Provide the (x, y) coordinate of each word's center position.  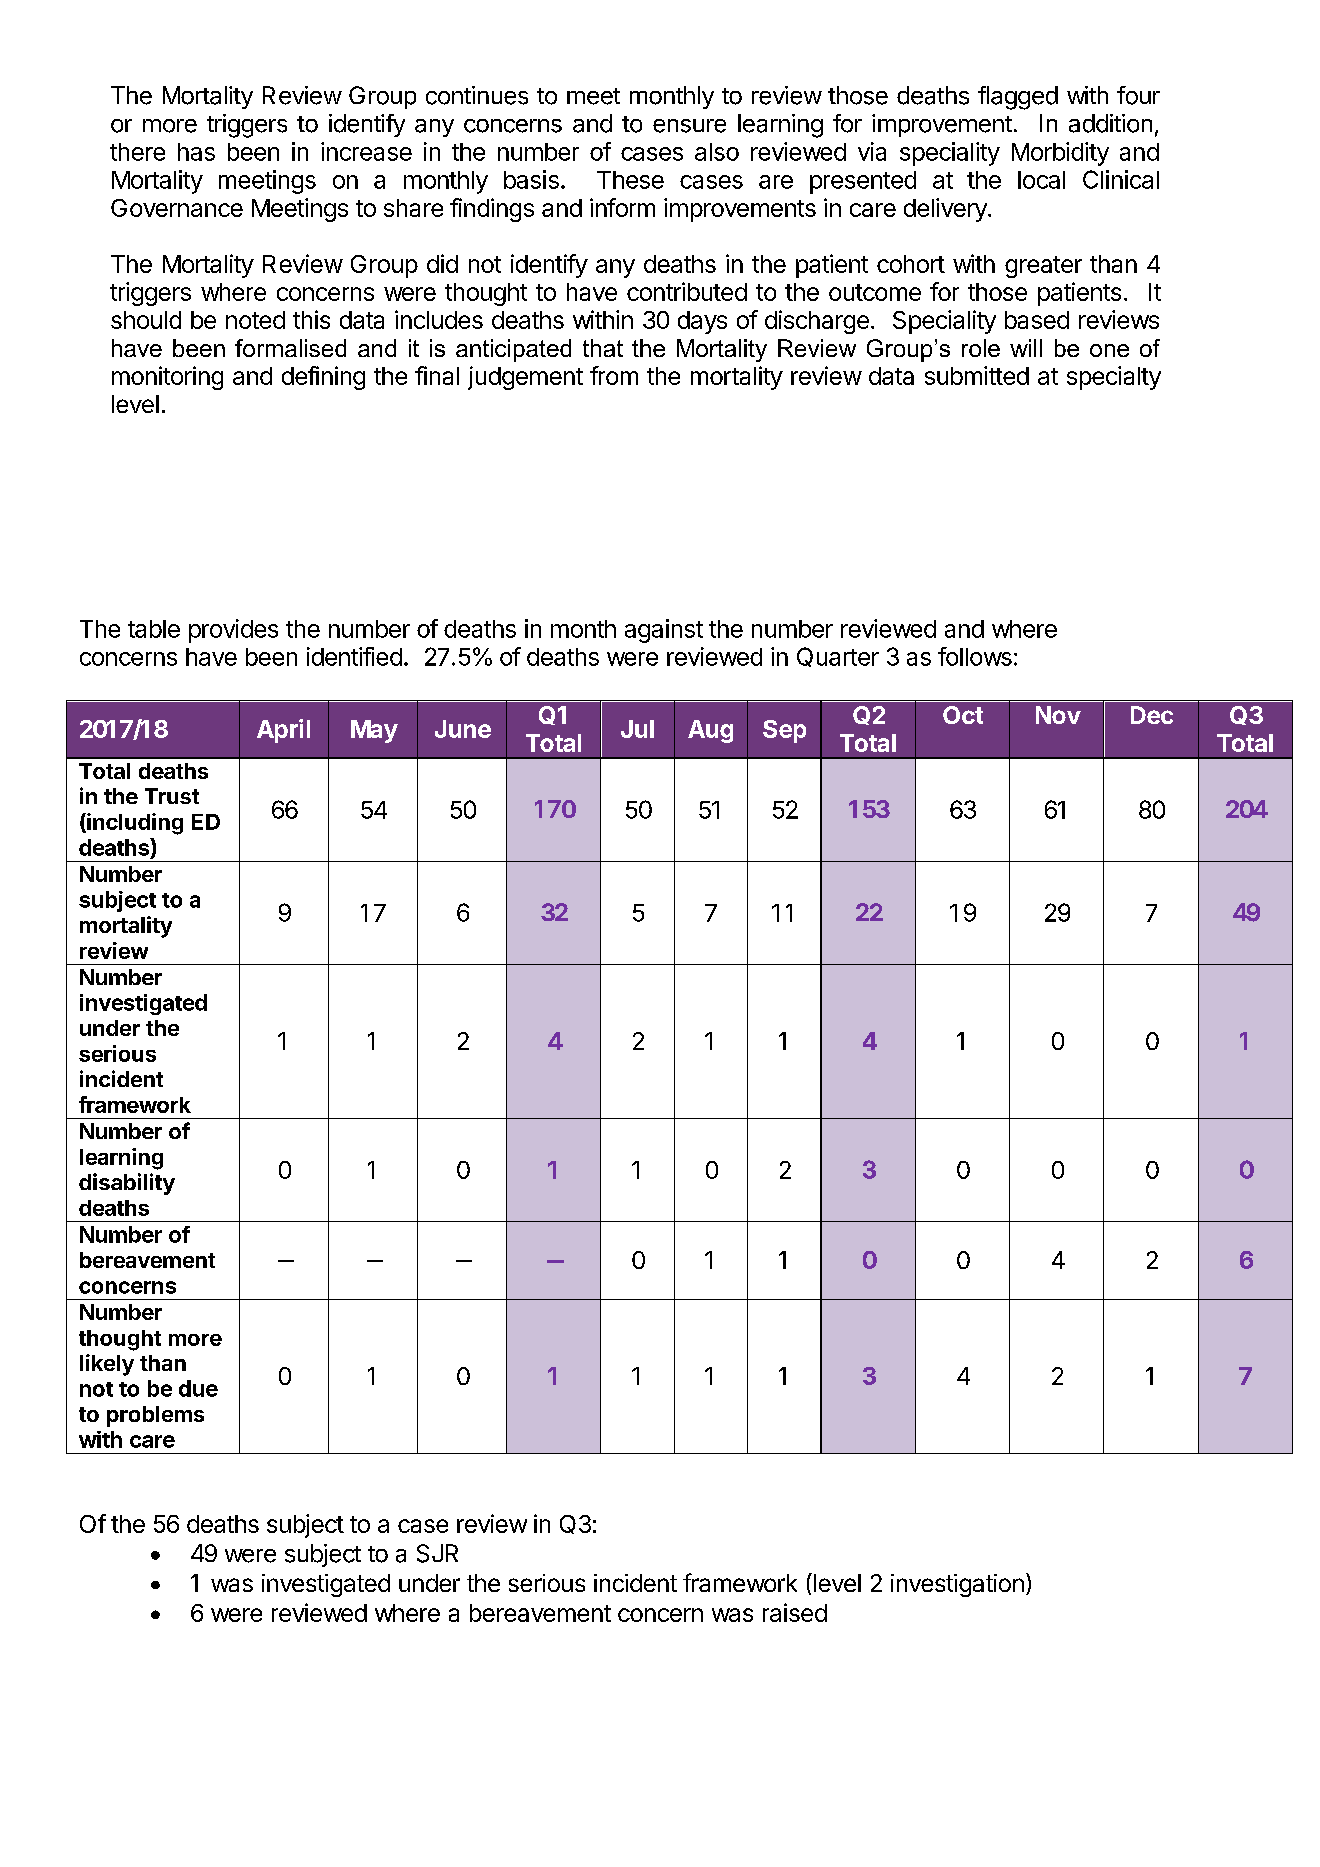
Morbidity (1060, 154)
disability (127, 1184)
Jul (637, 729)
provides (233, 631)
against (664, 631)
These (630, 180)
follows (975, 656)
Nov (1058, 715)
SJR (437, 1553)
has (196, 152)
